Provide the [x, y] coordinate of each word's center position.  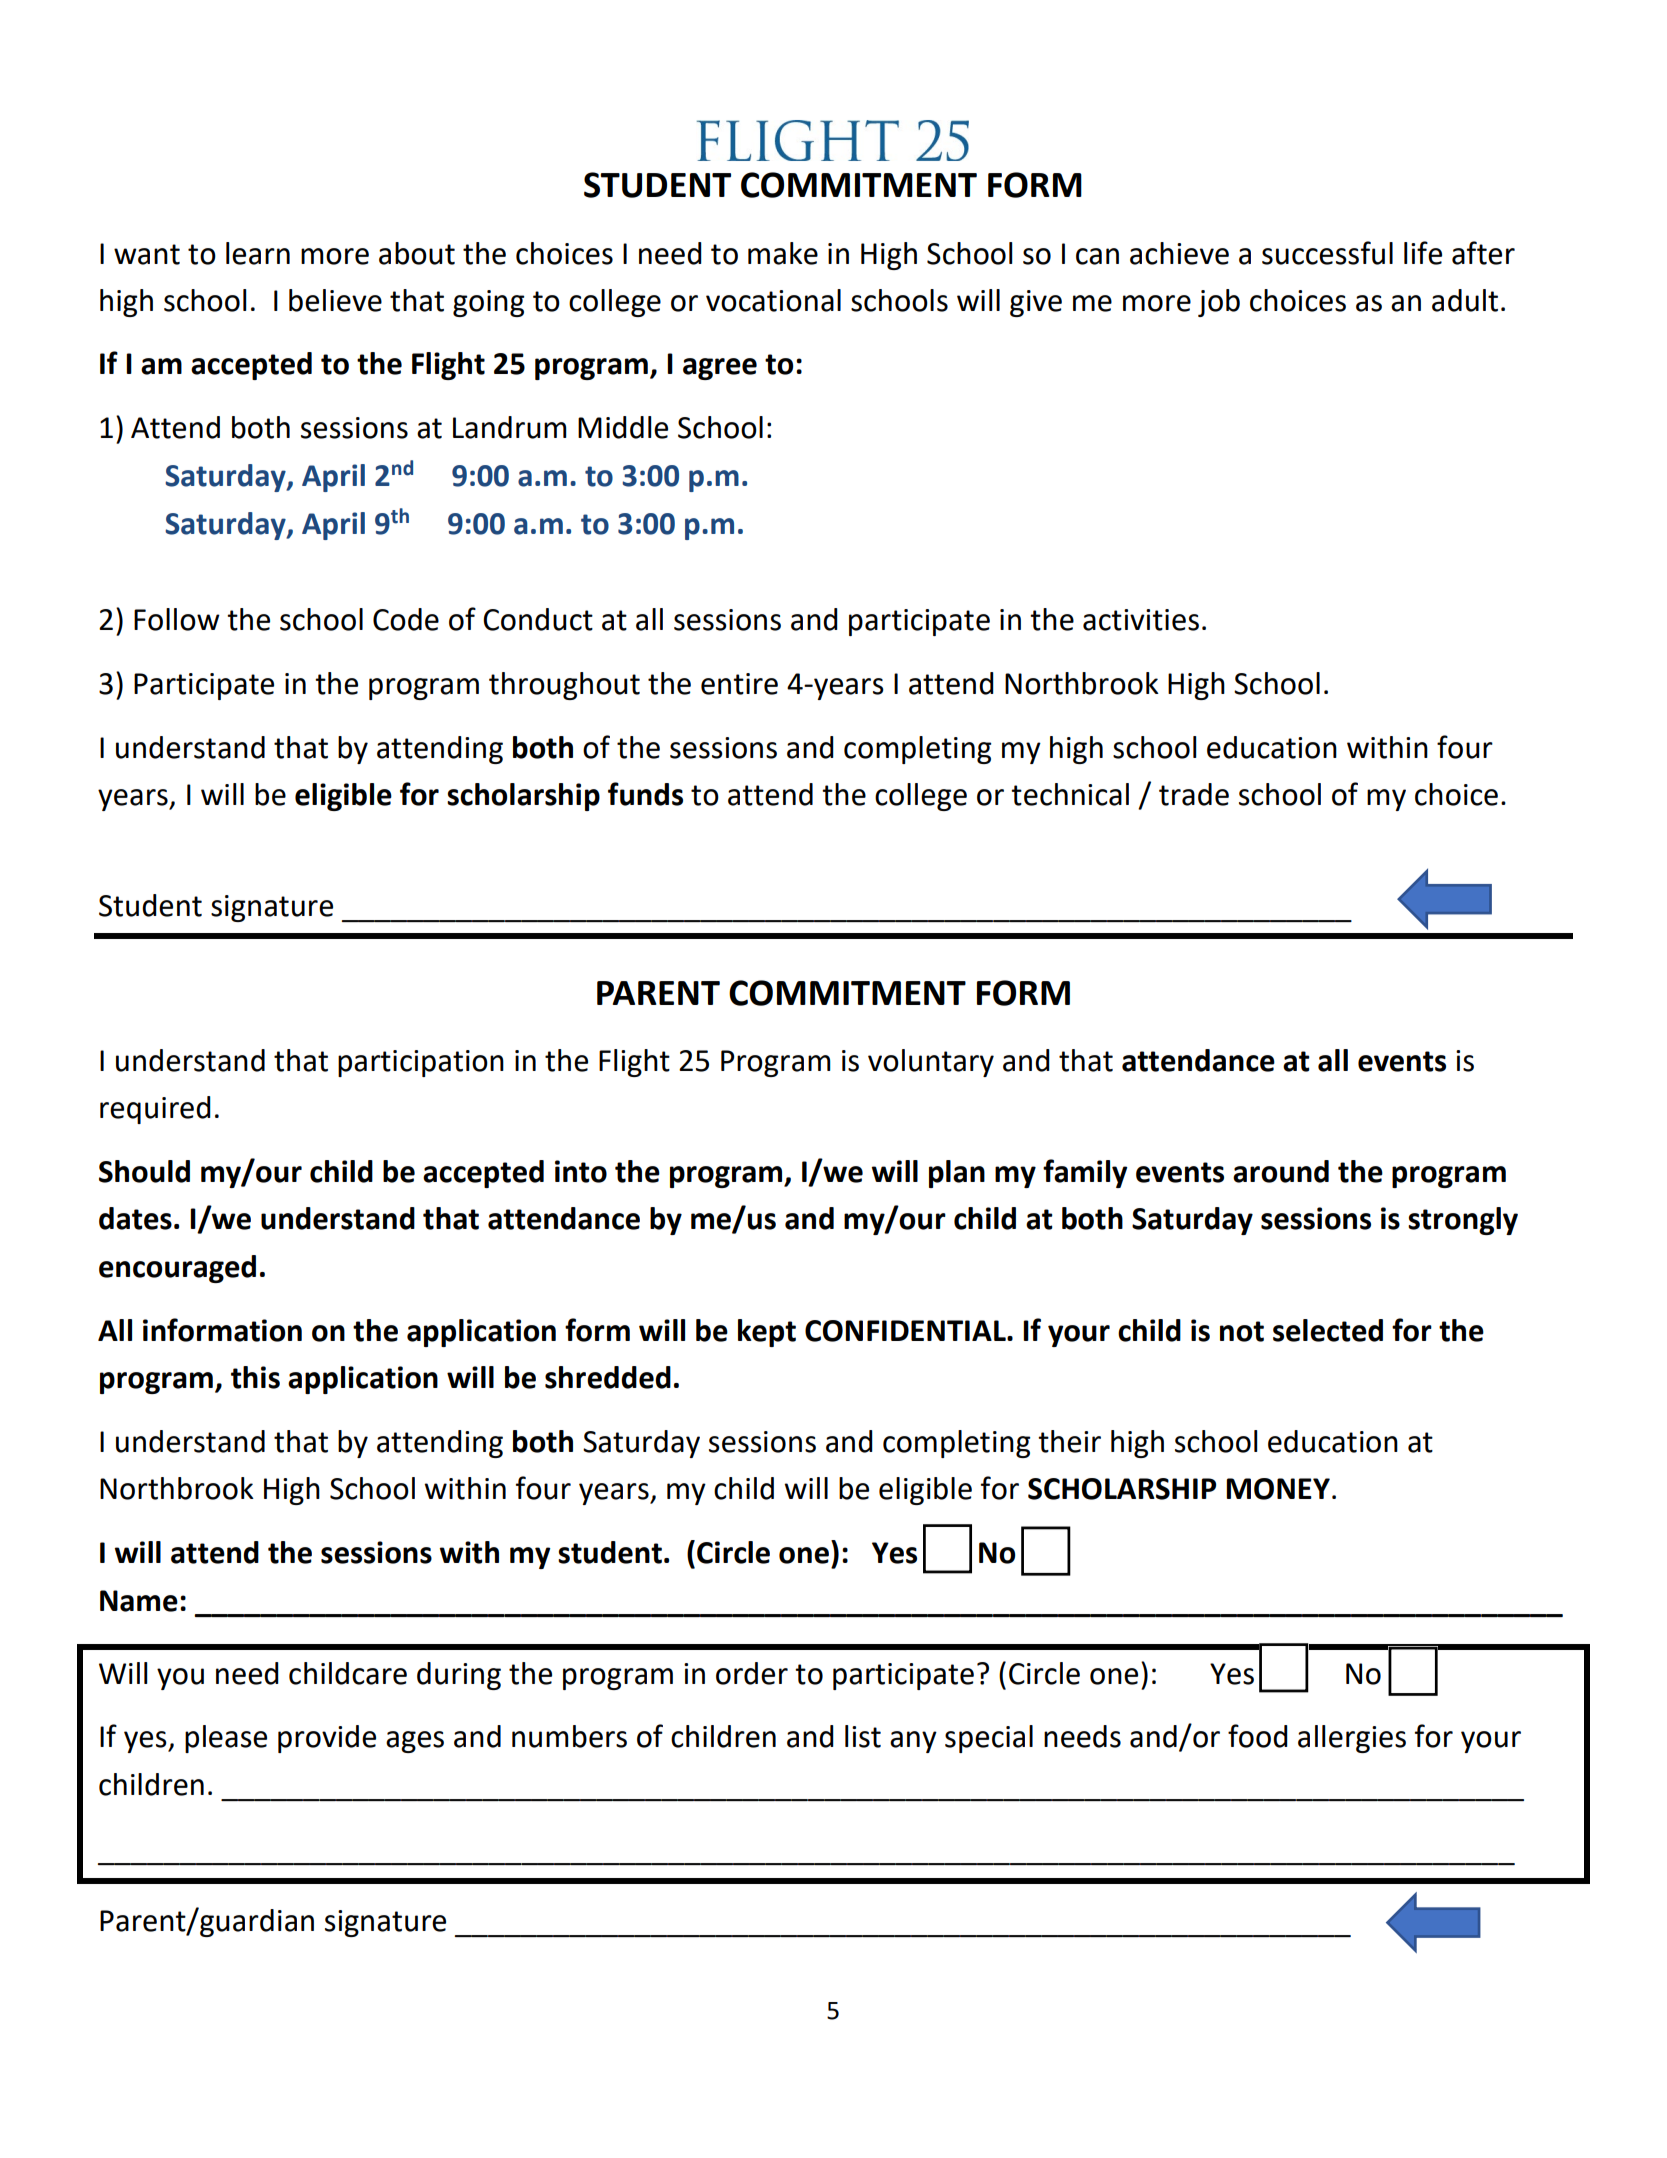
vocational [773, 300]
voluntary [931, 1063]
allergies [1352, 1739]
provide [327, 1739]
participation [421, 1063]
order [752, 1673]
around [1281, 1171]
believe [335, 300]
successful [1327, 253]
